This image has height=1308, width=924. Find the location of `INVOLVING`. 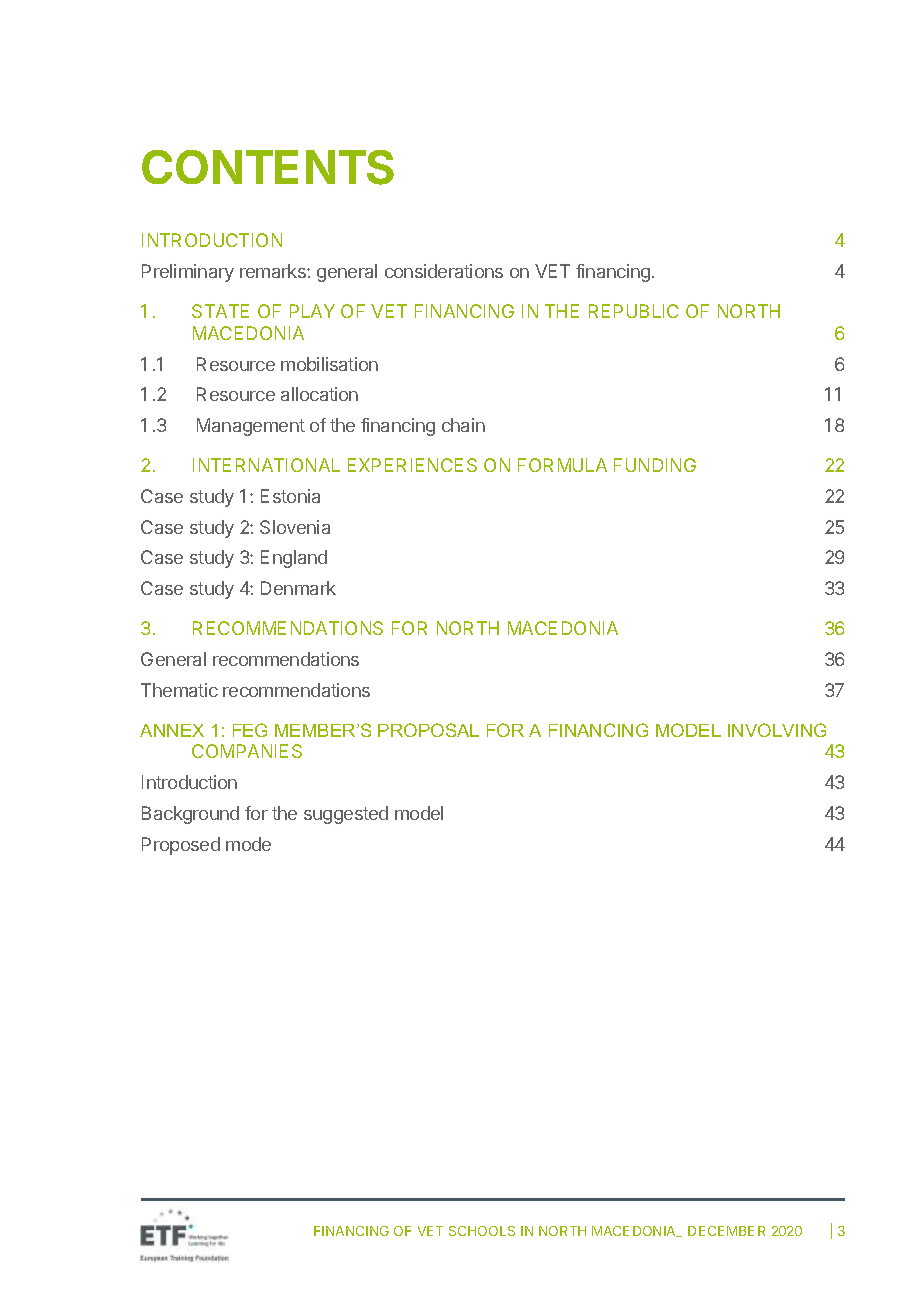

INVOLVING is located at coordinates (777, 730).
